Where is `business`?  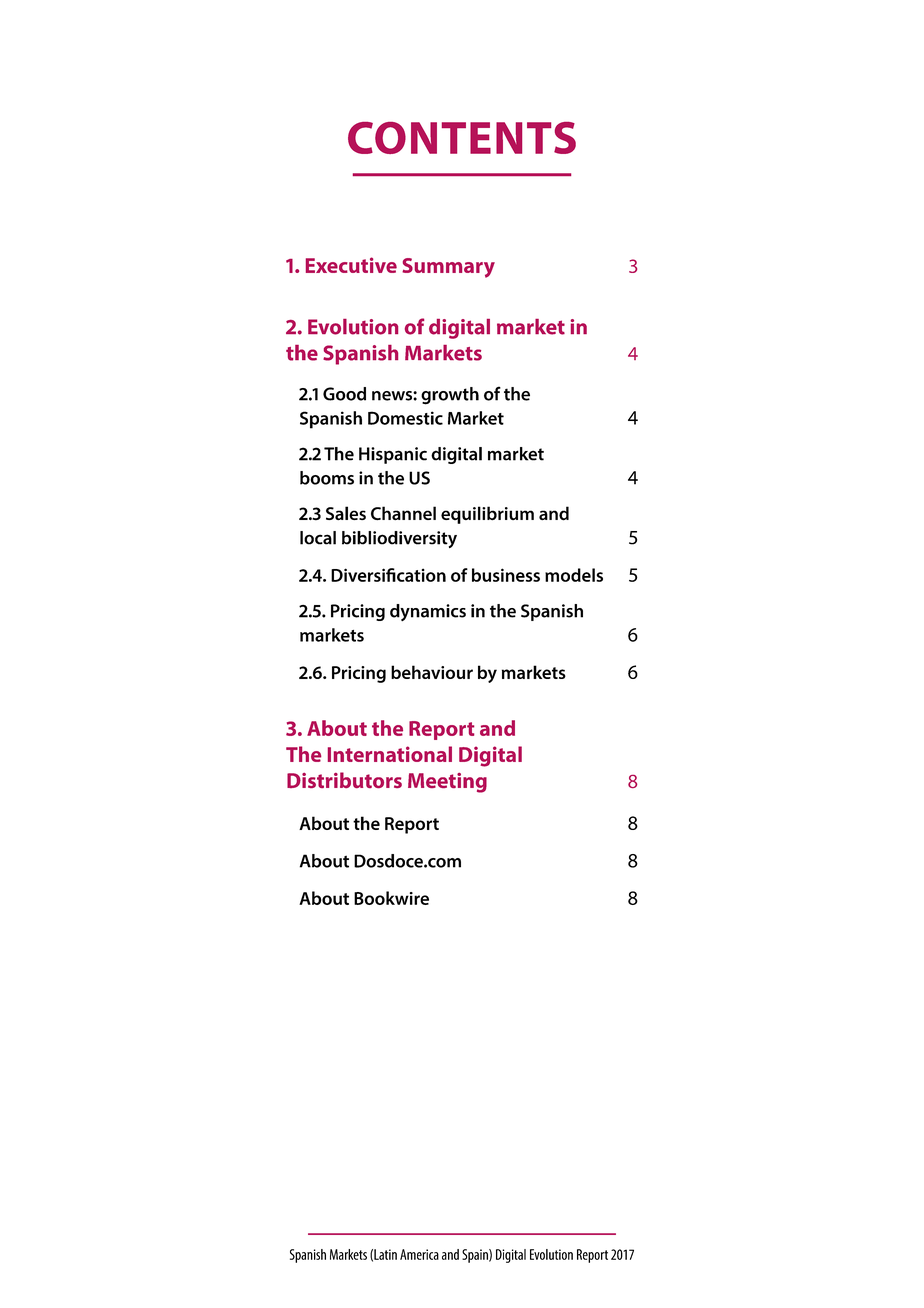 business is located at coordinates (506, 575).
